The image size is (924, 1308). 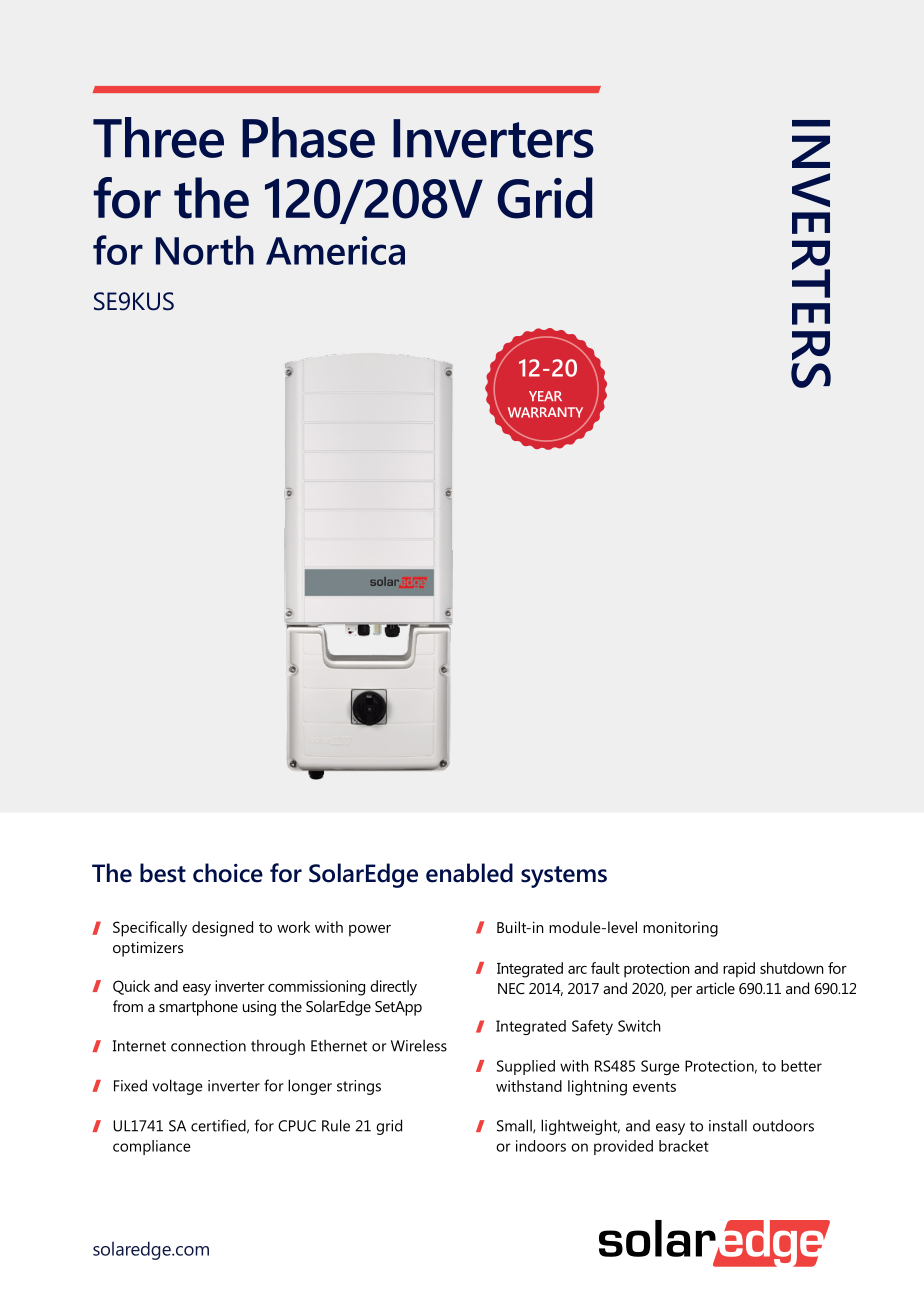 I want to click on Small, so click(x=515, y=1126).
